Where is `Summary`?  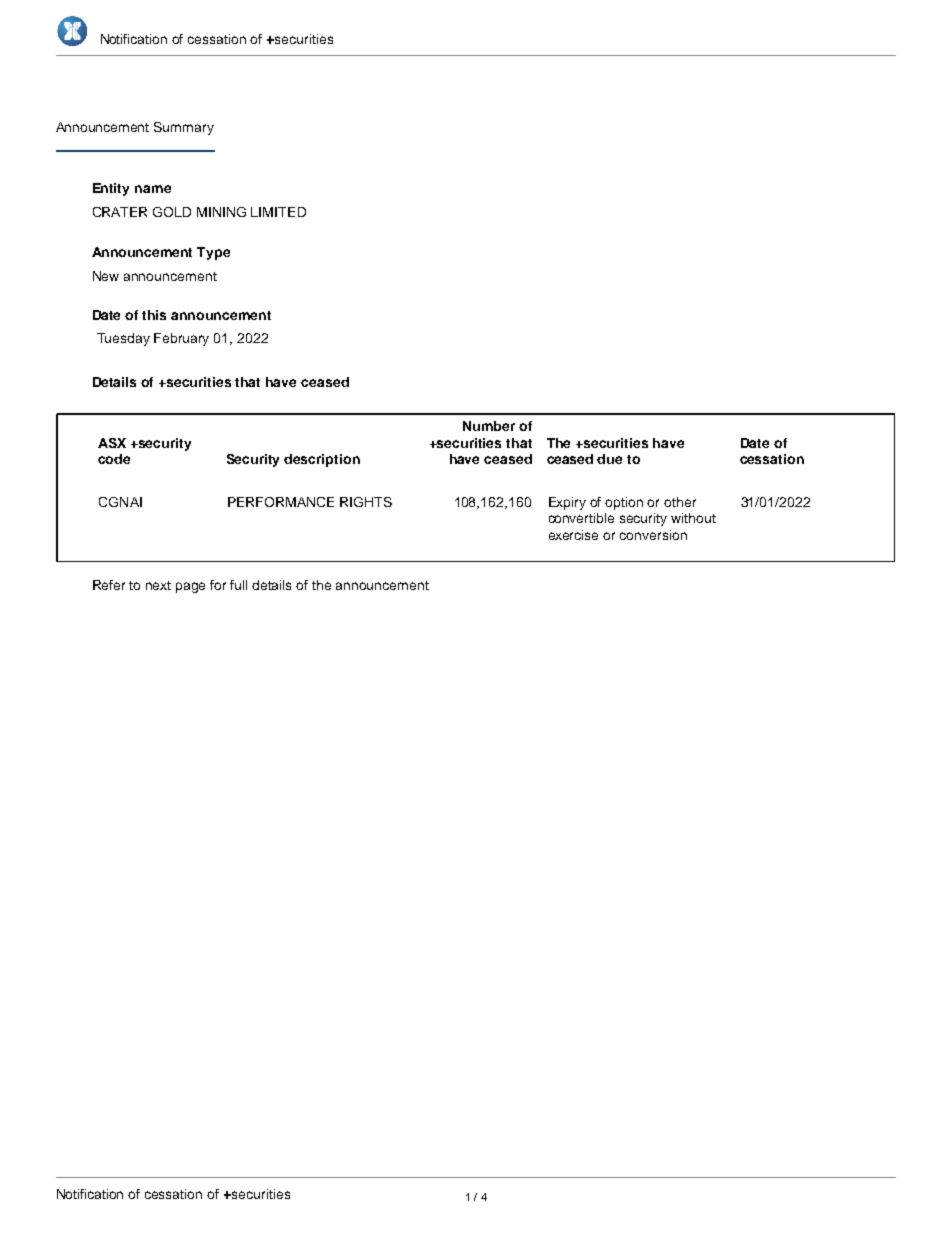
Summary is located at coordinates (184, 128).
